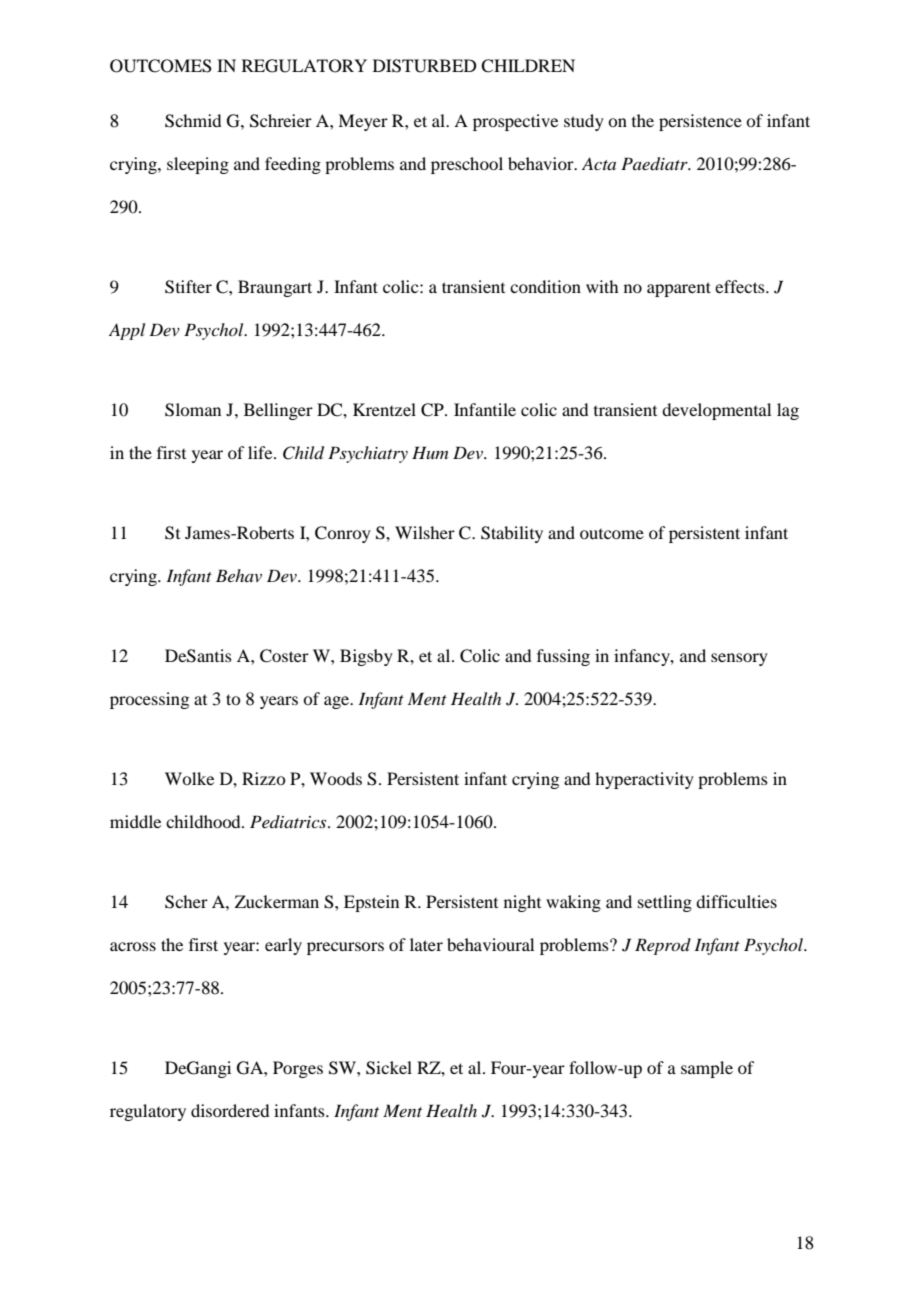  Describe the element at coordinates (700, 122) in the screenshot. I see `persistence` at that location.
